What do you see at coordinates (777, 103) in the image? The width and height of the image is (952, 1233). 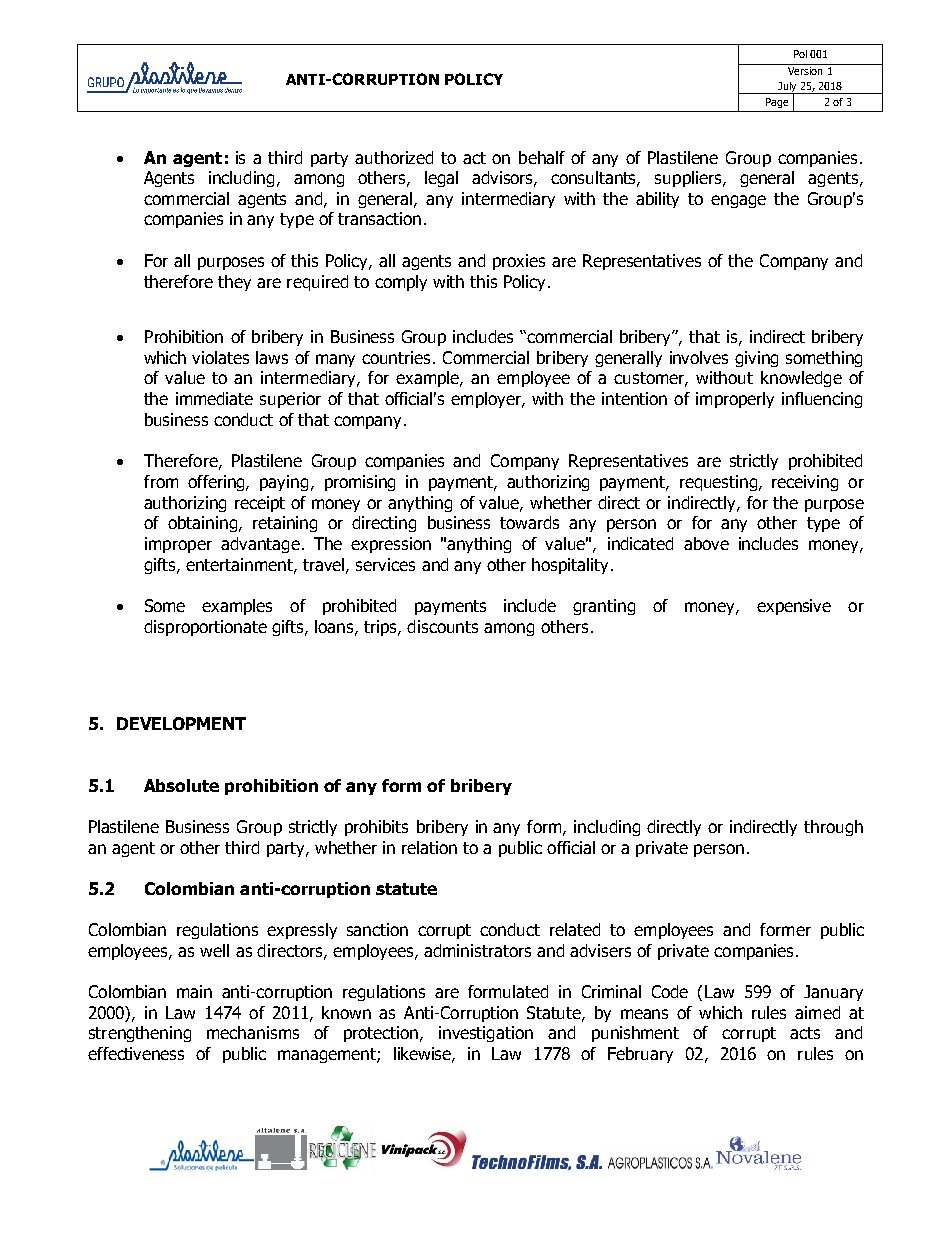 I see `Page` at bounding box center [777, 103].
